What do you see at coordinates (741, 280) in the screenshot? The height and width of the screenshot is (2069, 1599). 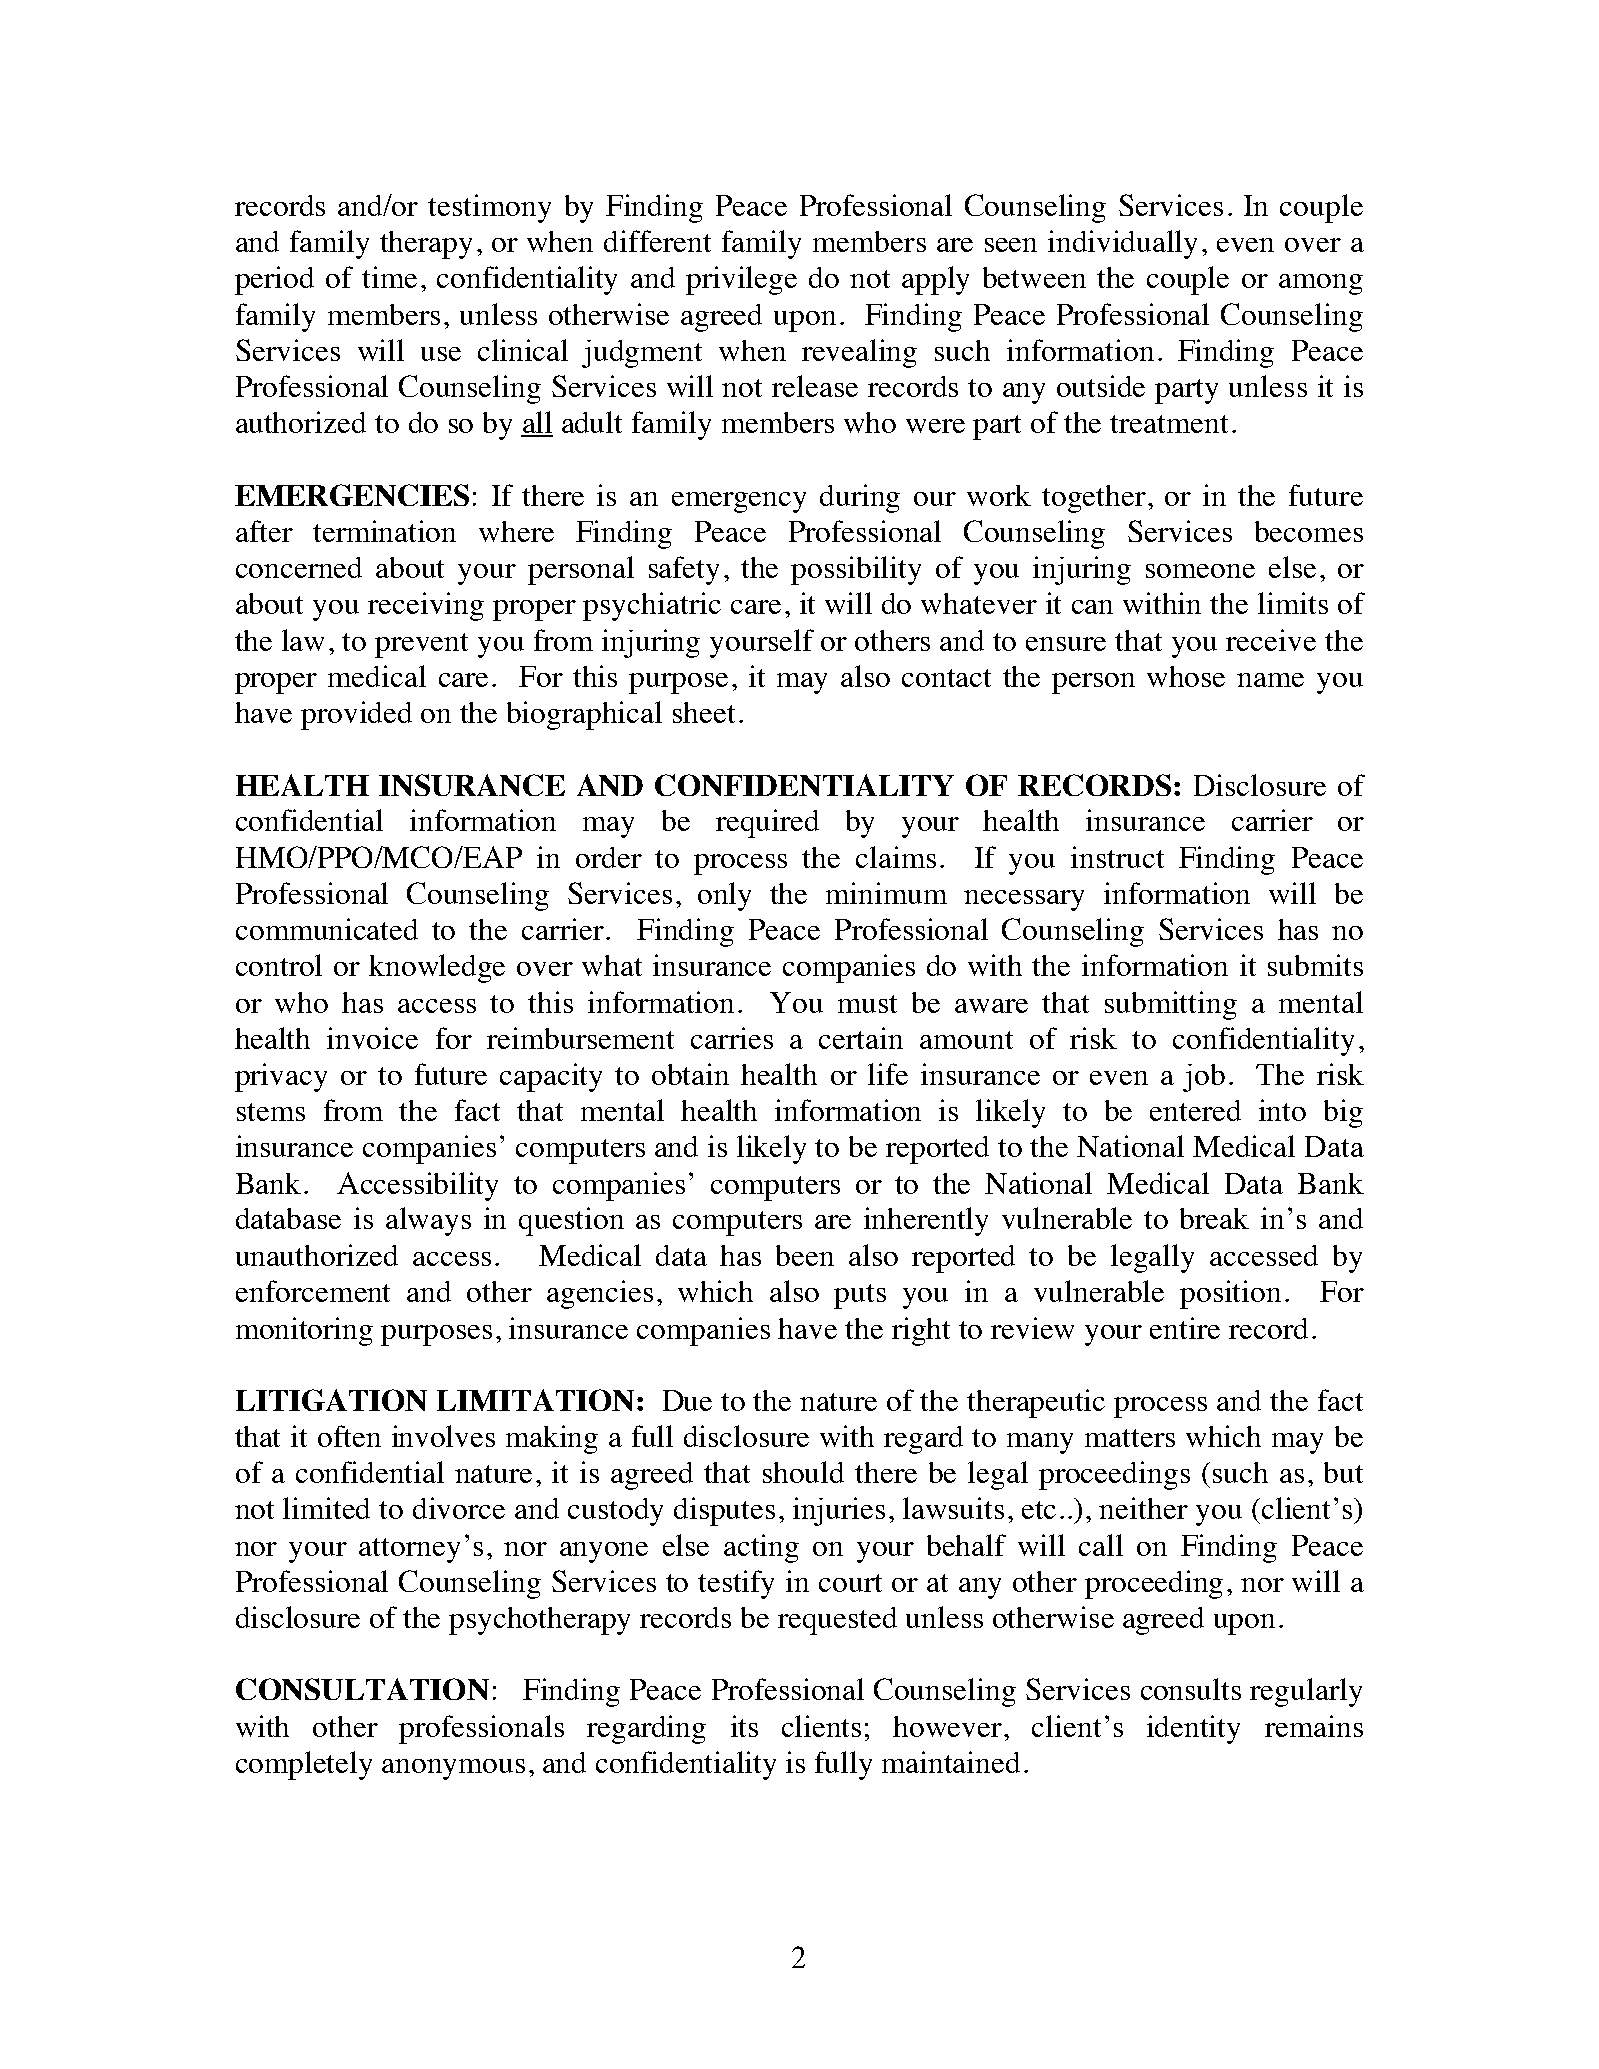 I see `privilege` at bounding box center [741, 280].
